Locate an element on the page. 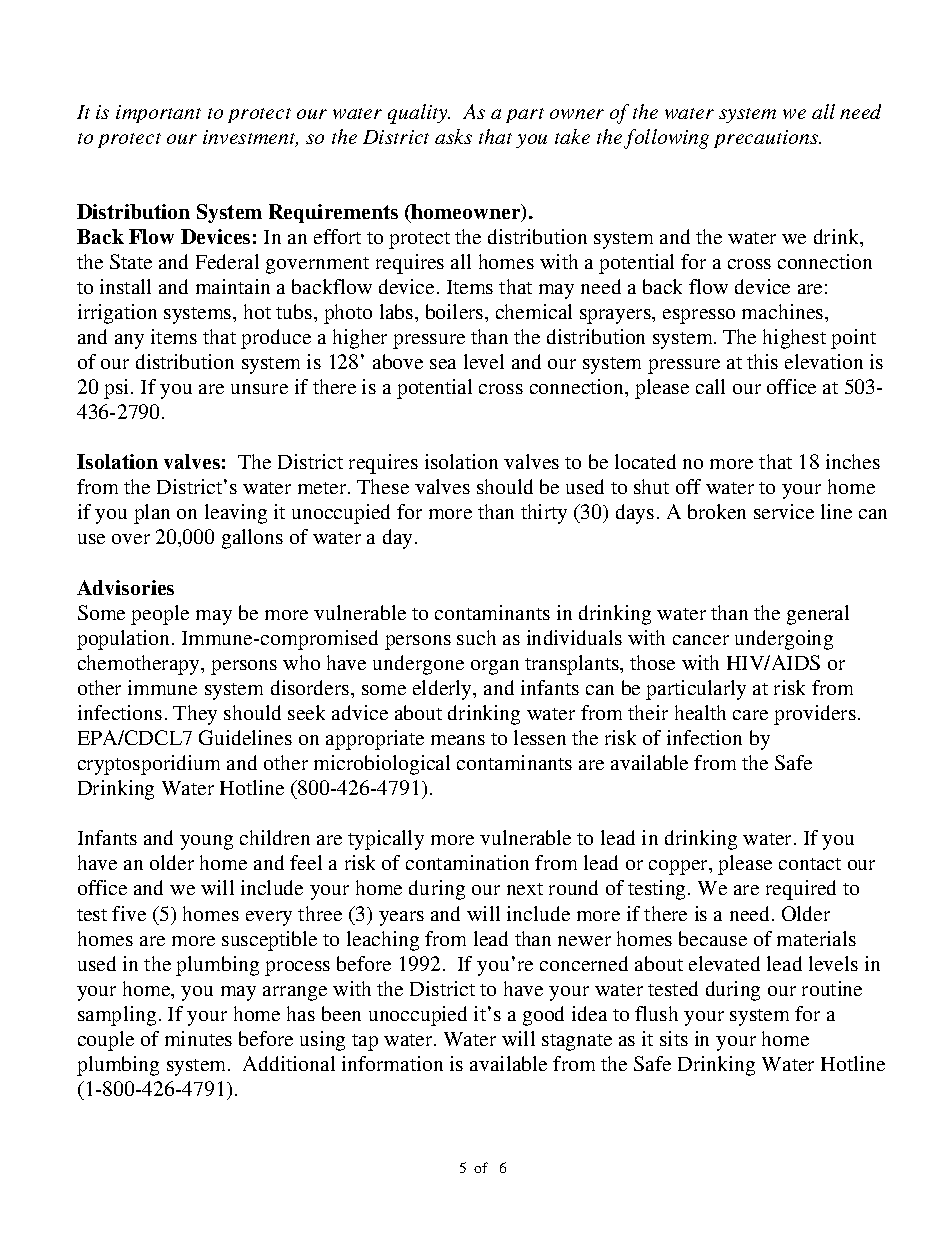  precautions is located at coordinates (767, 139).
